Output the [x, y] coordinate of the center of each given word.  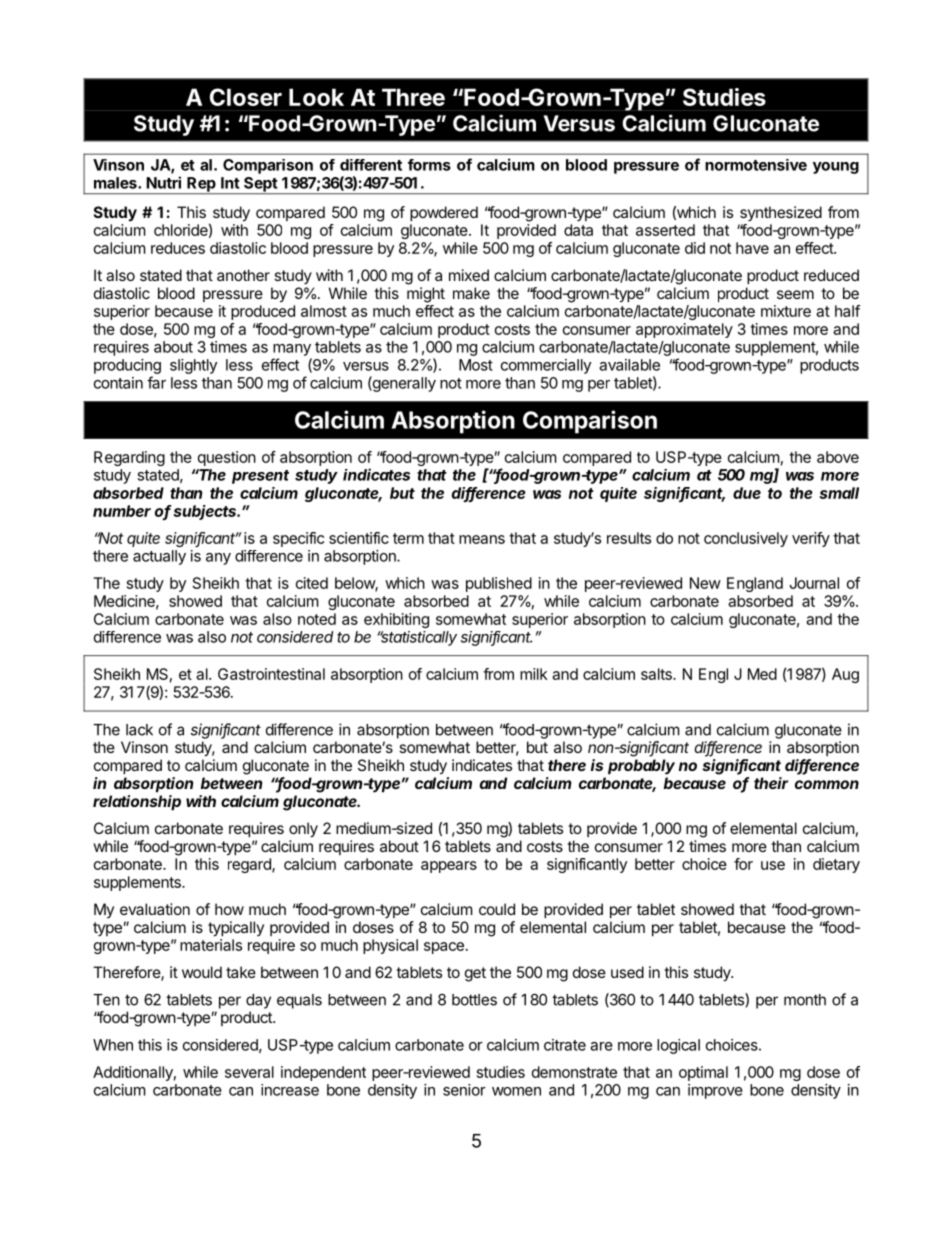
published [499, 584]
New [705, 583]
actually [159, 557]
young [836, 168]
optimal [703, 1073]
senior [464, 1090]
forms [429, 165]
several [249, 1072]
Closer [246, 97]
